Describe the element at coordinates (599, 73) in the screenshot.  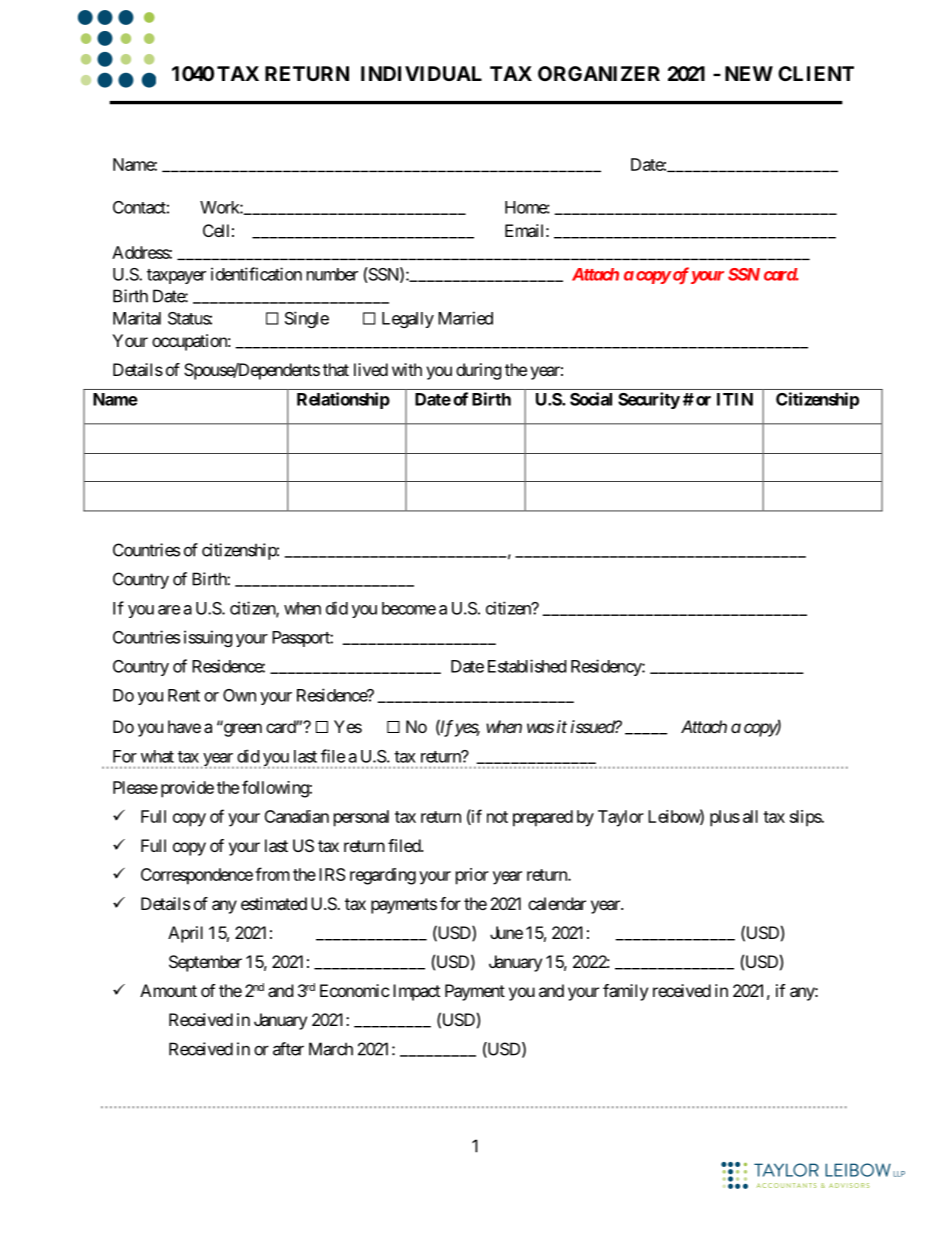
I see `ORGANIZER` at that location.
